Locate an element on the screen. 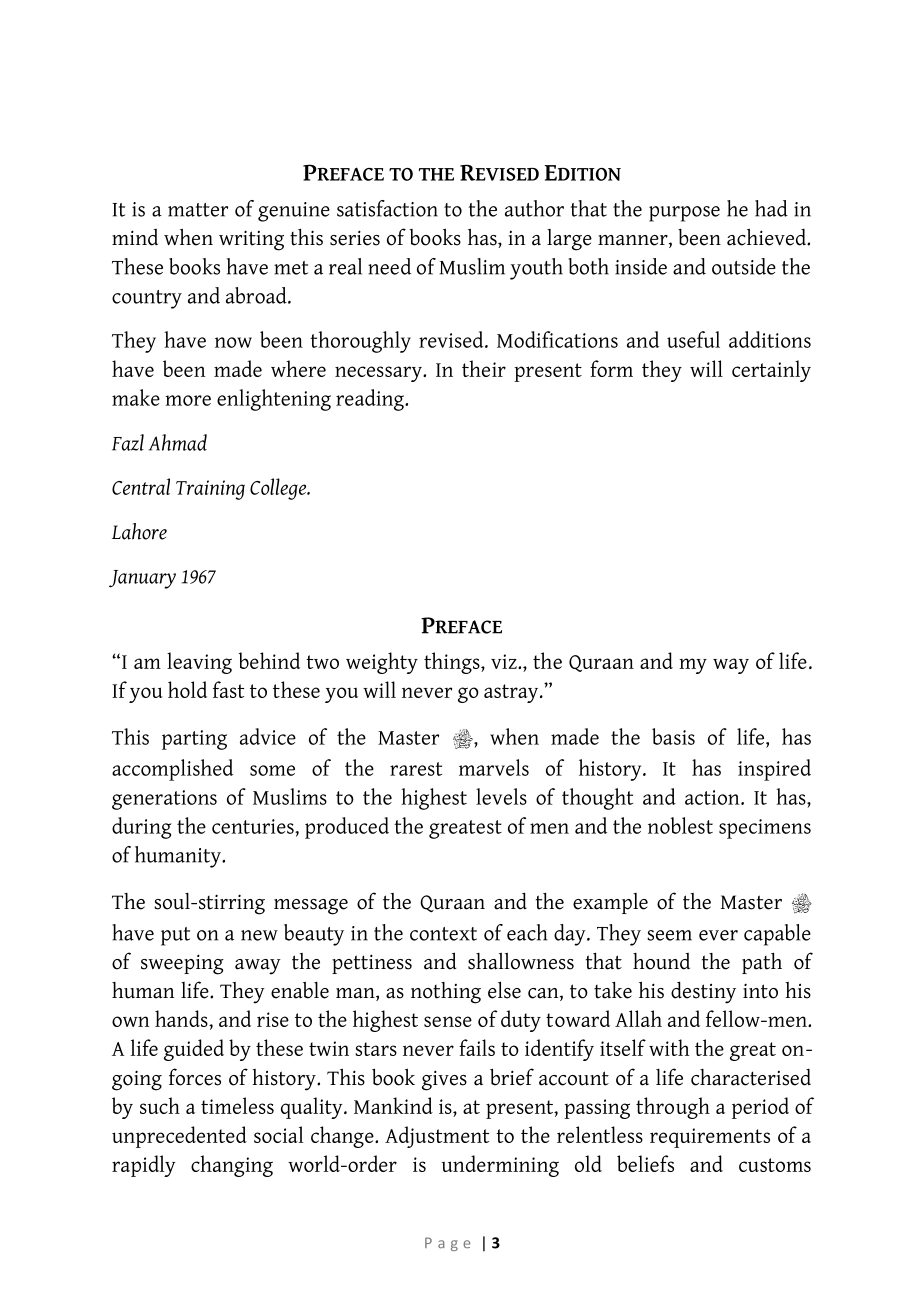  matter is located at coordinates (198, 210).
